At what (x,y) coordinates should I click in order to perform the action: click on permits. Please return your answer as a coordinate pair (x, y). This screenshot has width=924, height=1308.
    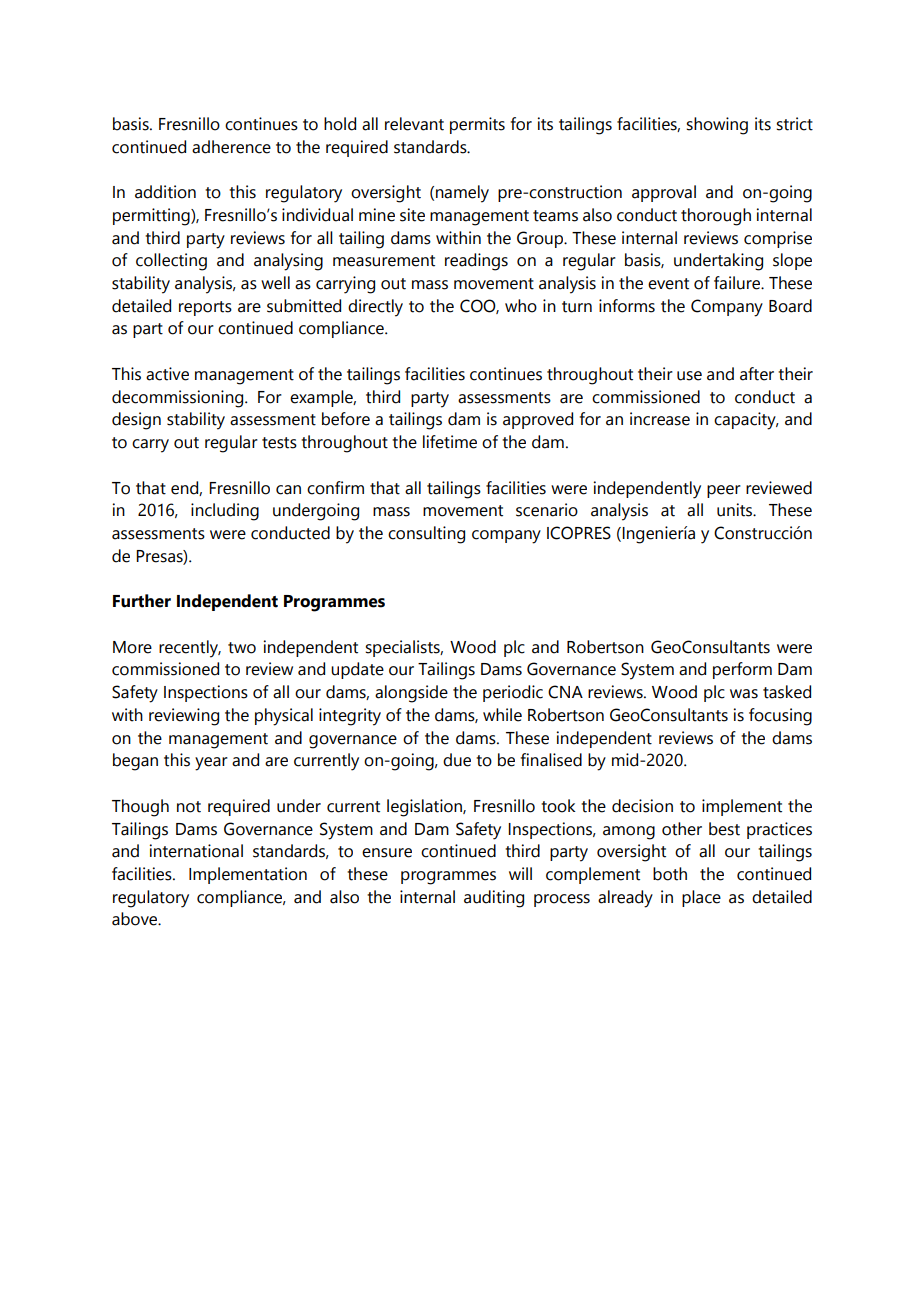
    Looking at the image, I should click on (477, 125).
